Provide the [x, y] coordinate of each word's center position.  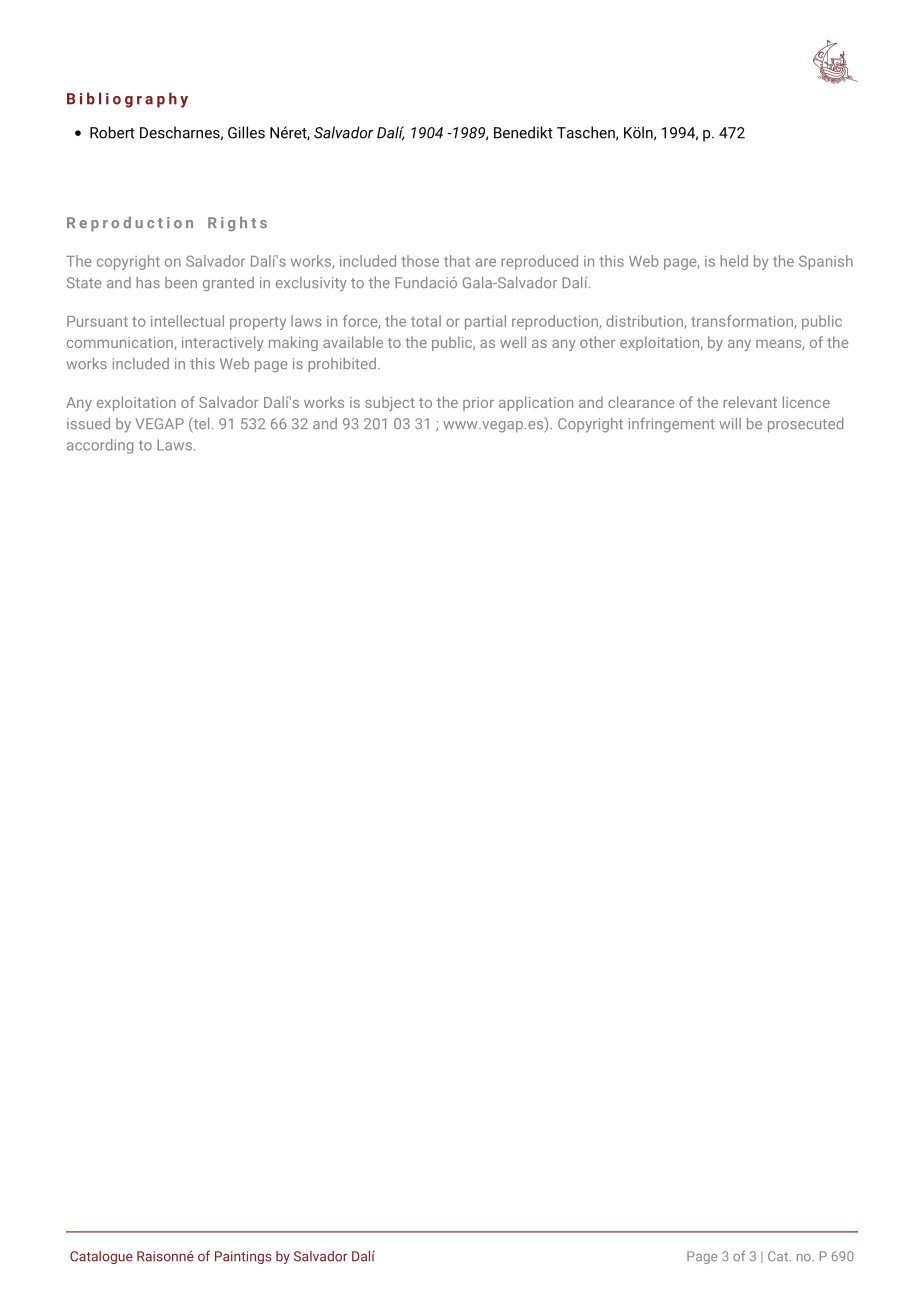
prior [478, 404]
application [536, 403]
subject [390, 403]
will [730, 423]
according [100, 446]
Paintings [243, 1257]
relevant [750, 402]
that [457, 261]
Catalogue [101, 1257]
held [734, 261]
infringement [672, 425]
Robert [112, 132]
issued [88, 423]
